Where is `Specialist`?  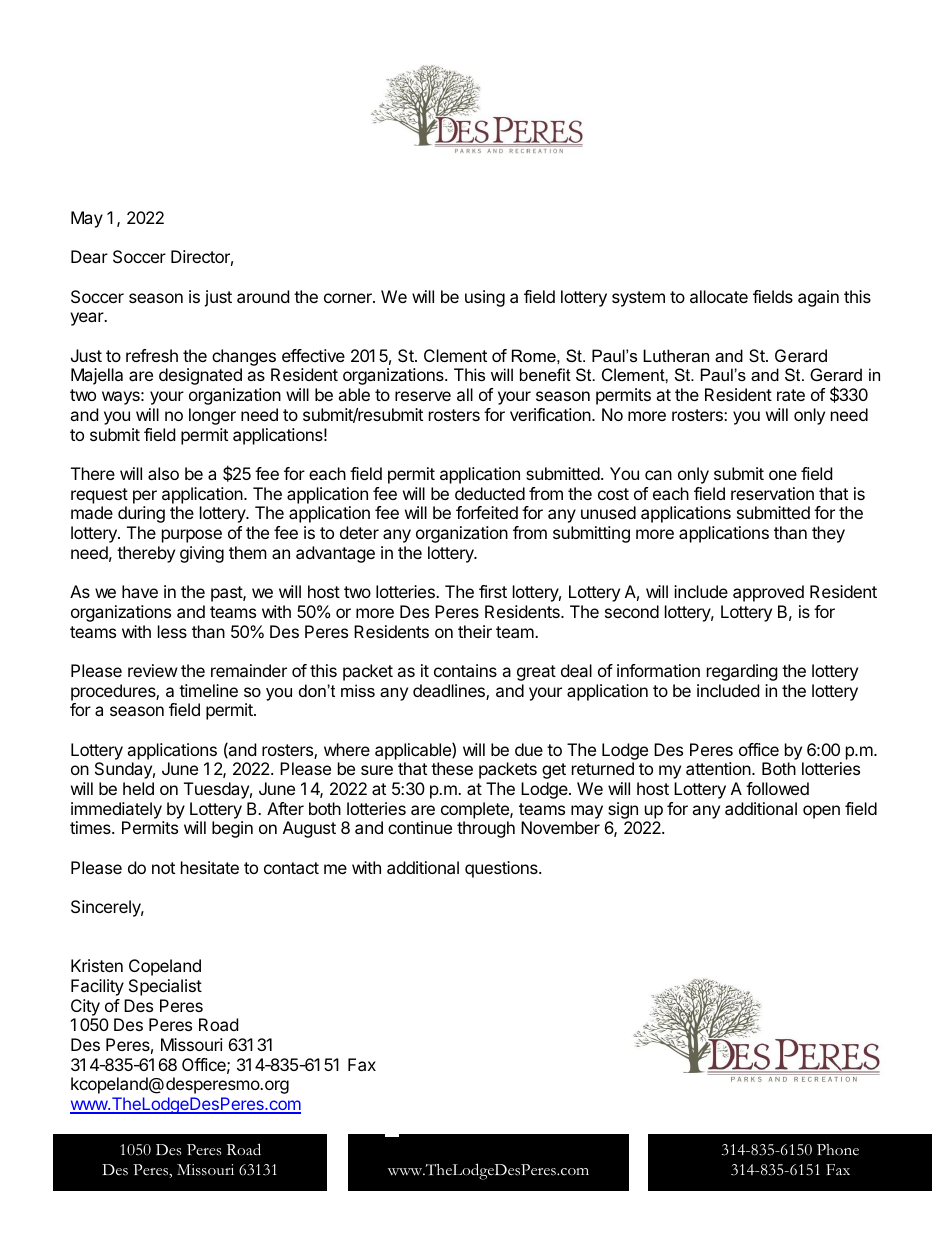
Specialist is located at coordinates (165, 987).
